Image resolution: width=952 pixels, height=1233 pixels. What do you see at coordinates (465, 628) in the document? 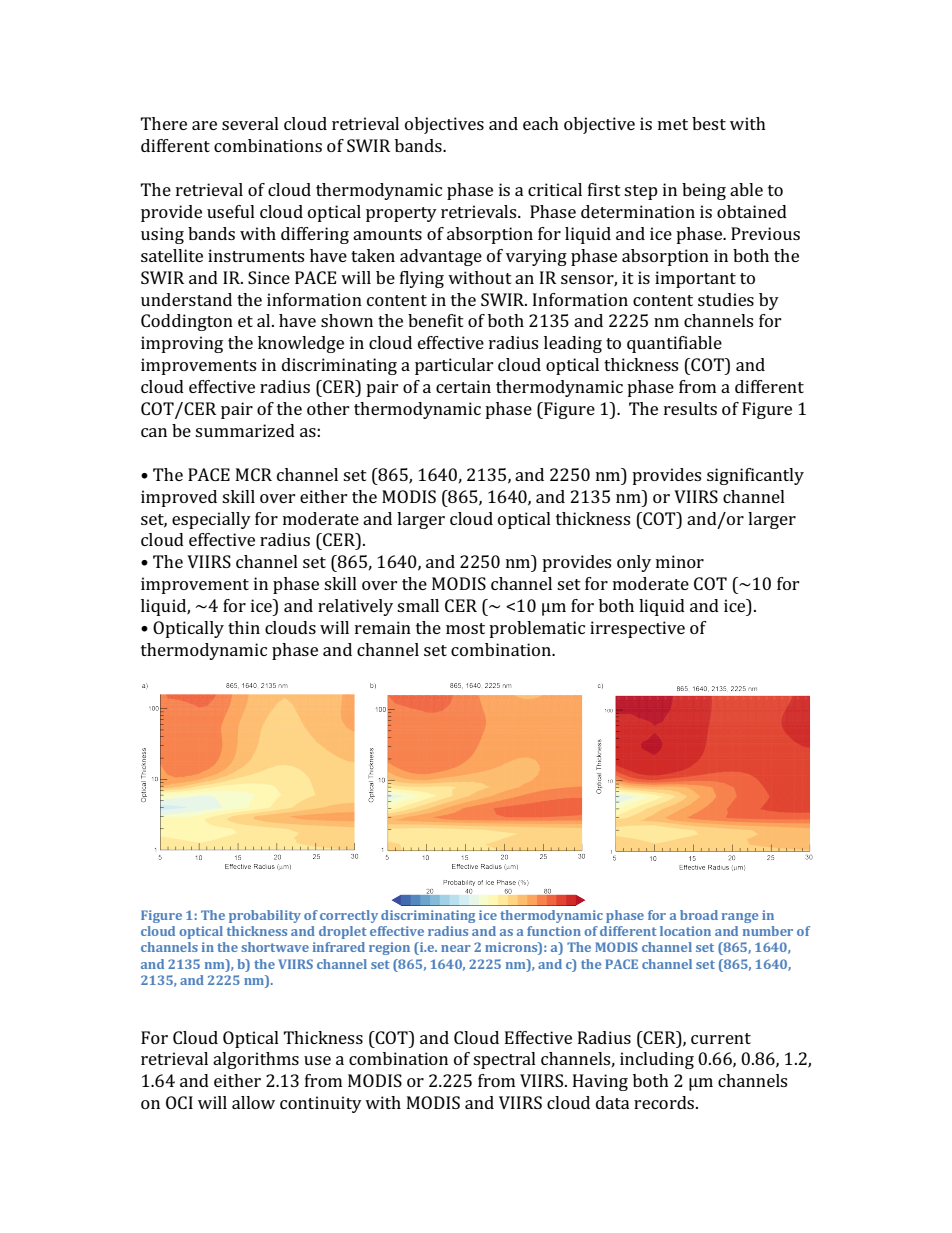
I see `most` at bounding box center [465, 628].
